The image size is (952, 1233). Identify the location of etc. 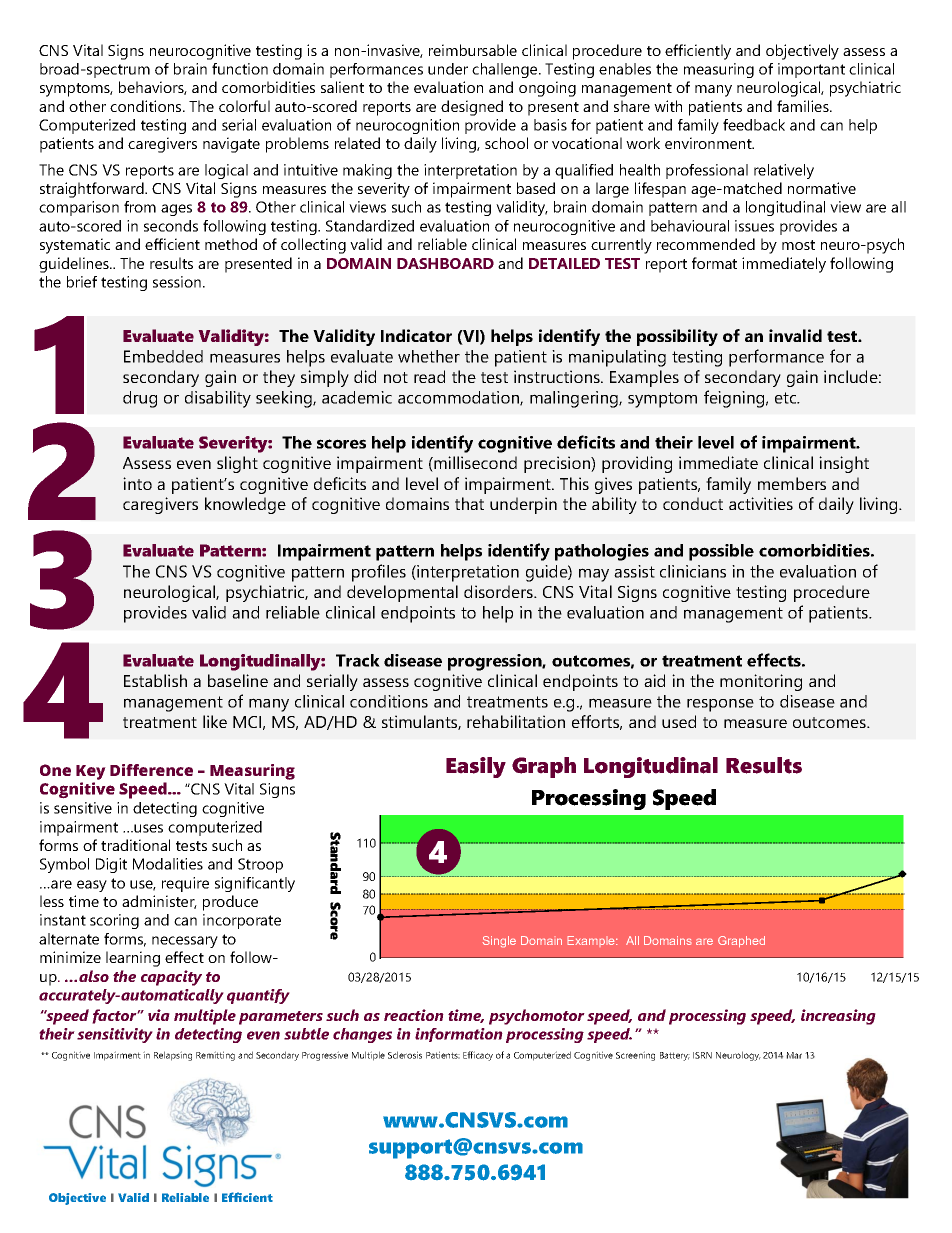
(787, 398).
